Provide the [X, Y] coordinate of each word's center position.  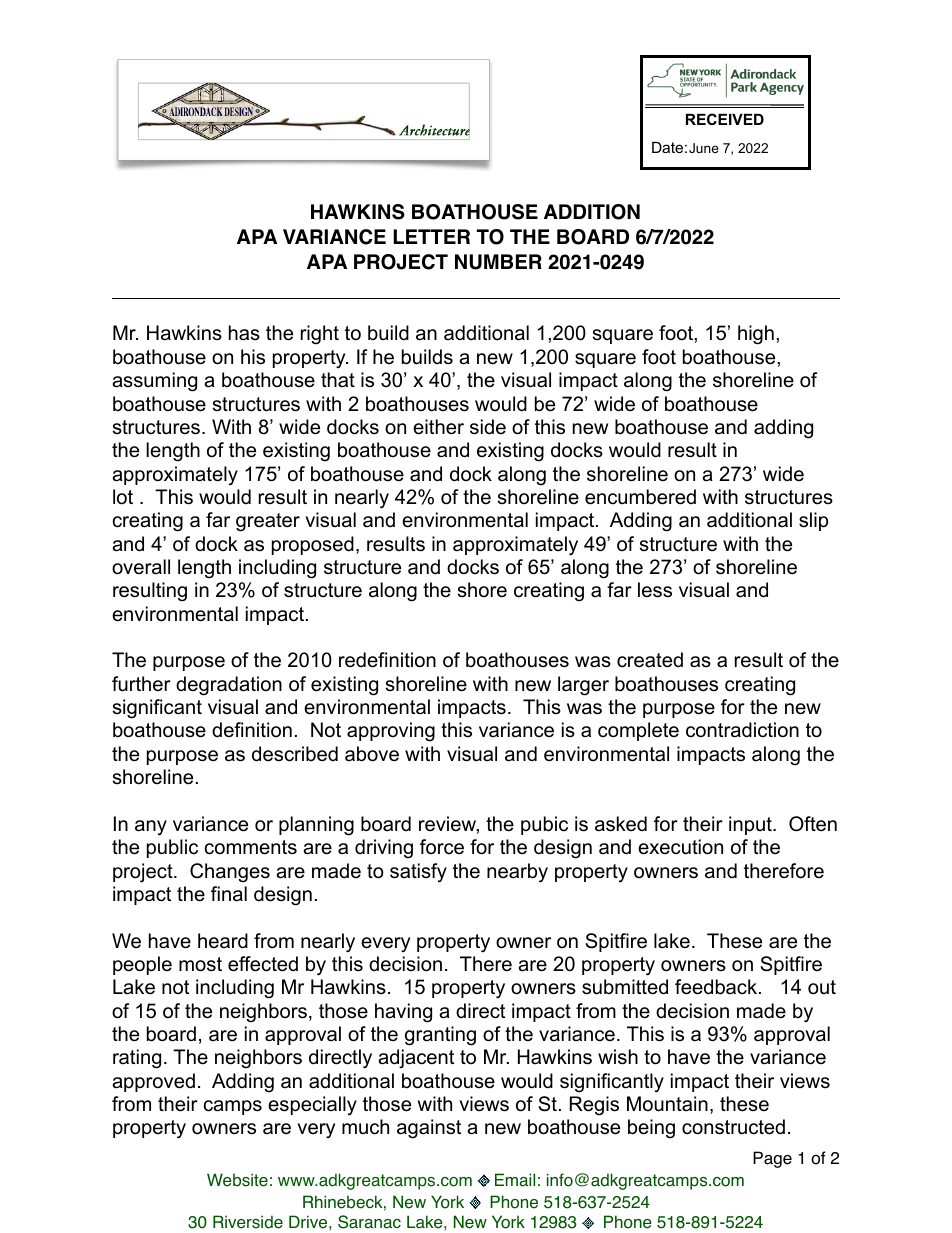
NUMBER [498, 262]
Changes [230, 873]
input [751, 825]
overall [141, 567]
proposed [313, 545]
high [756, 335]
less [655, 590]
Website [237, 1180]
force [442, 847]
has [244, 333]
